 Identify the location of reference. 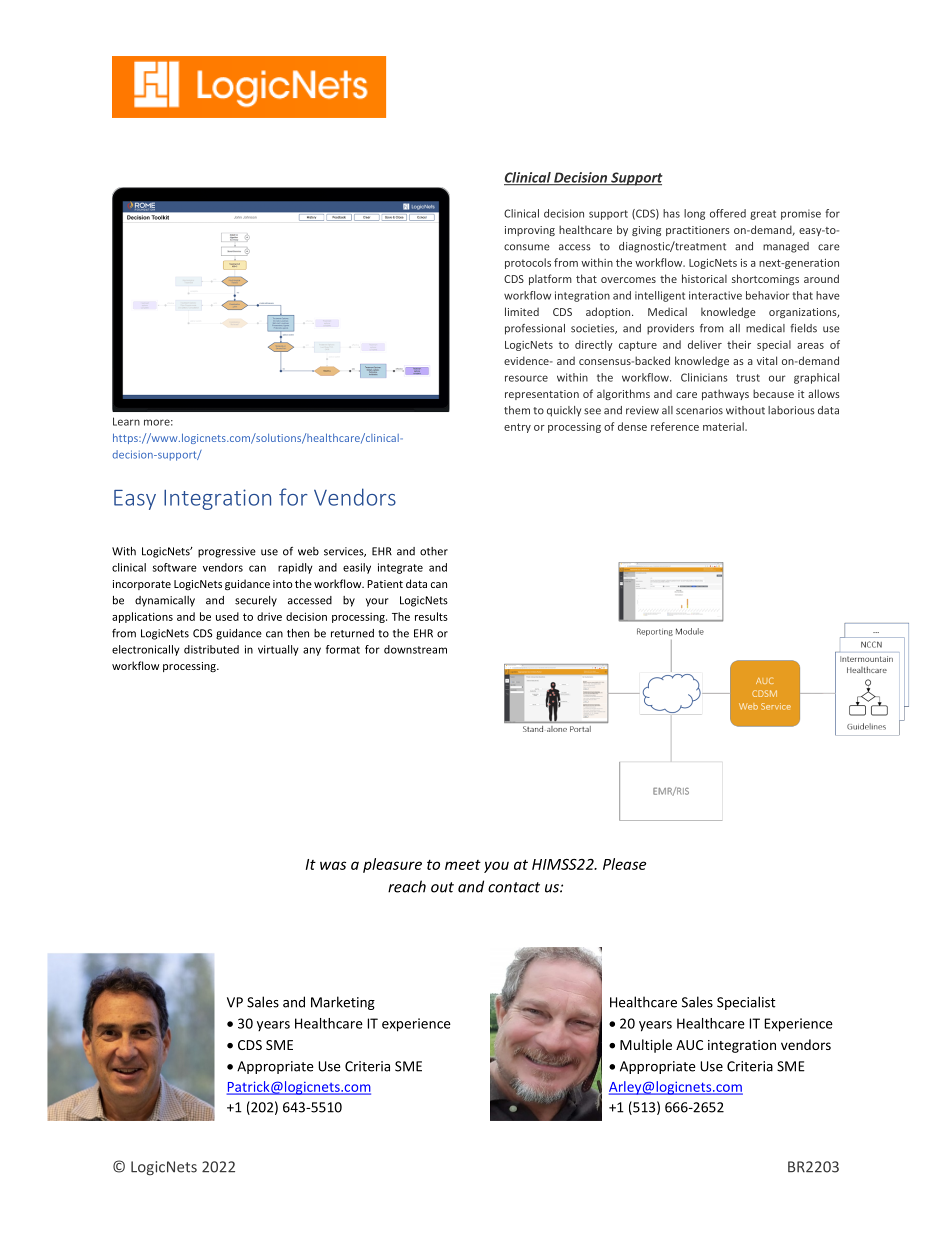
(675, 426).
